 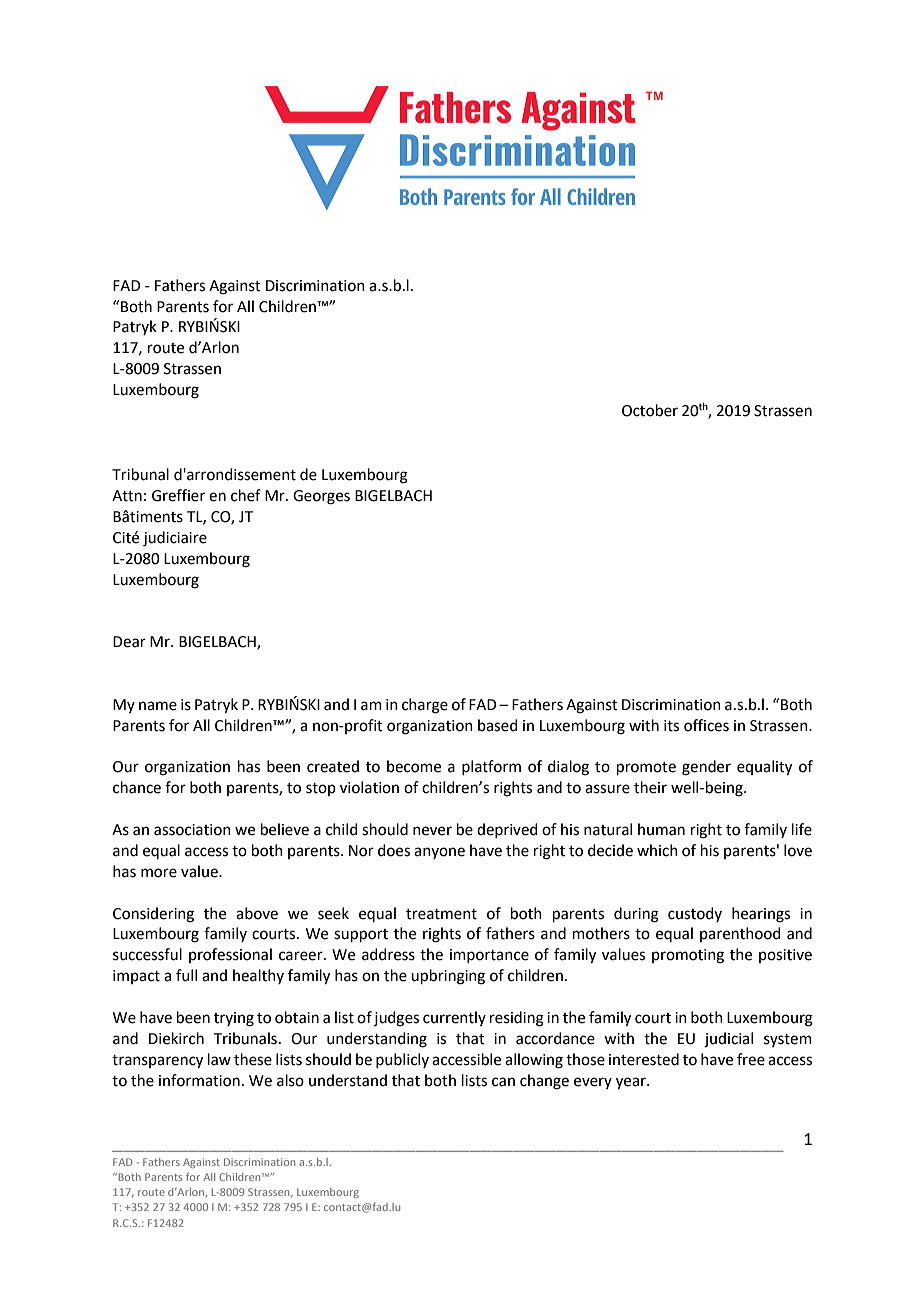 I want to click on human, so click(x=661, y=829).
